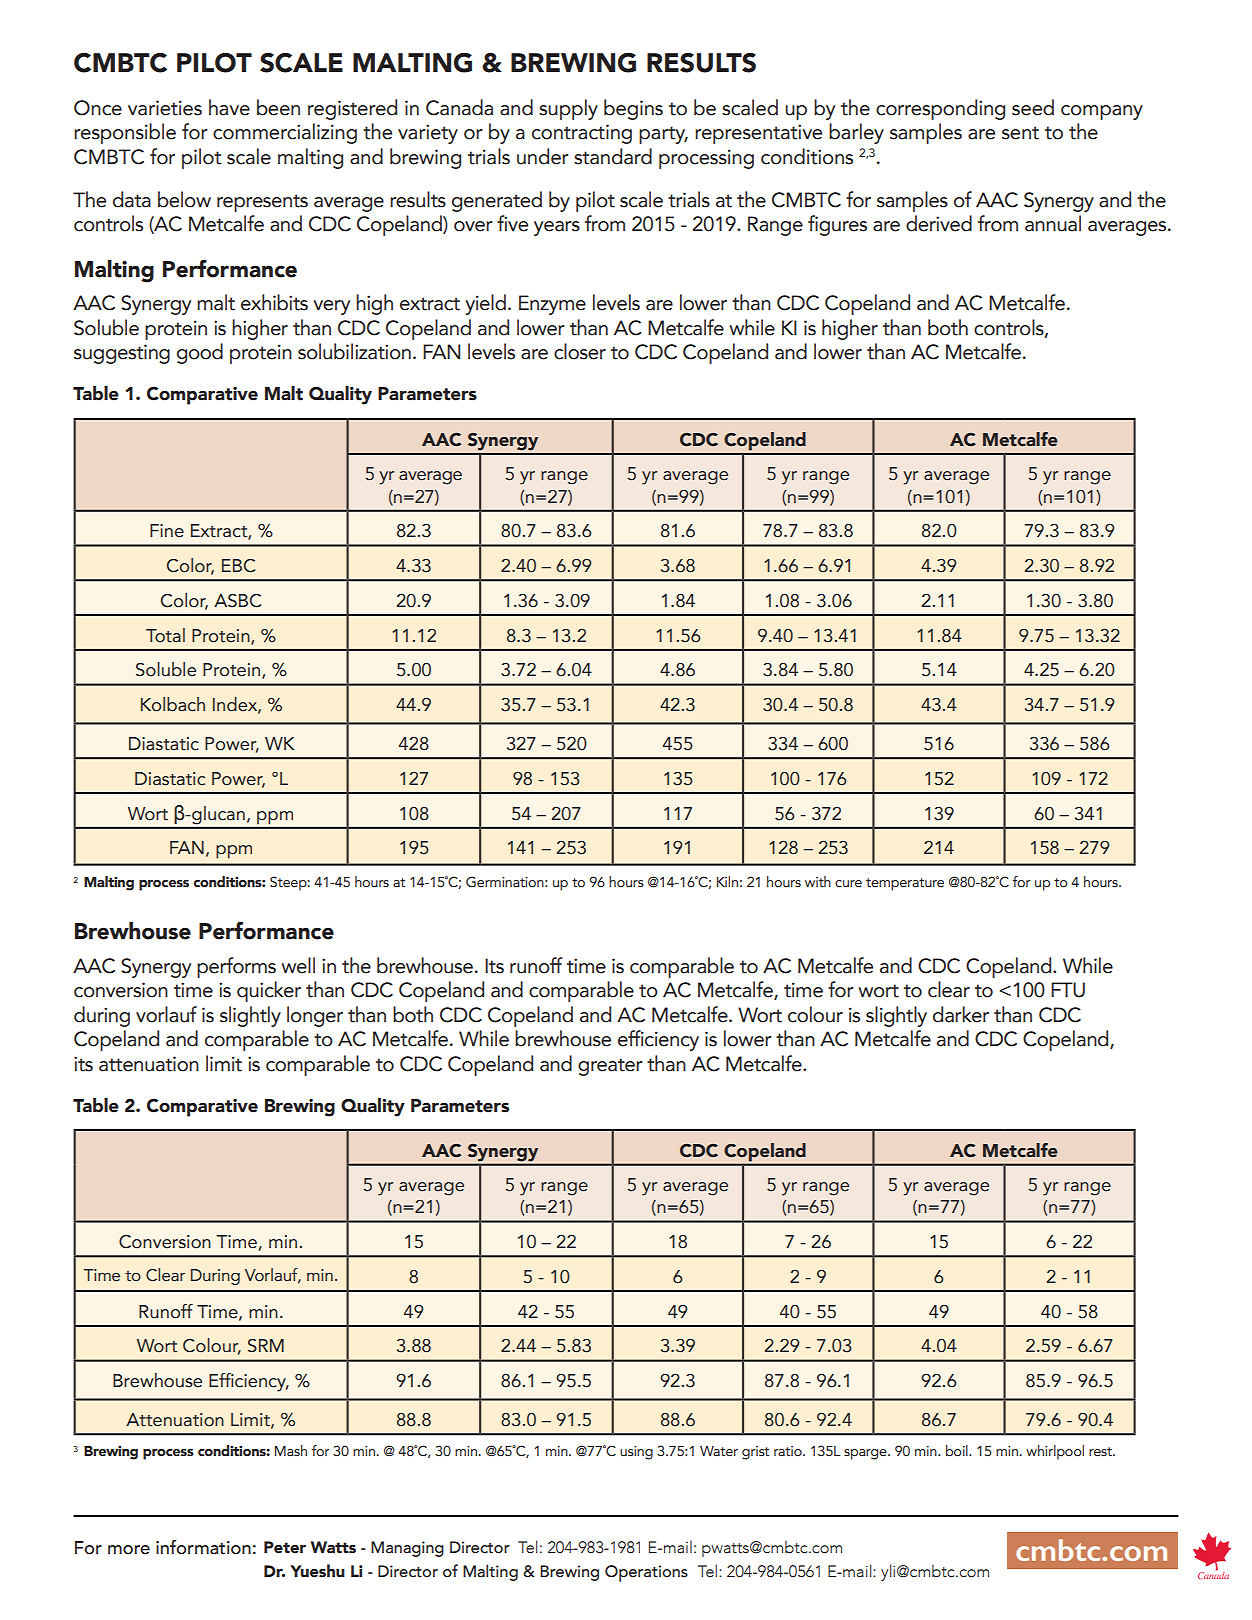  Describe the element at coordinates (905, 884) in the screenshot. I see `temperature` at that location.
